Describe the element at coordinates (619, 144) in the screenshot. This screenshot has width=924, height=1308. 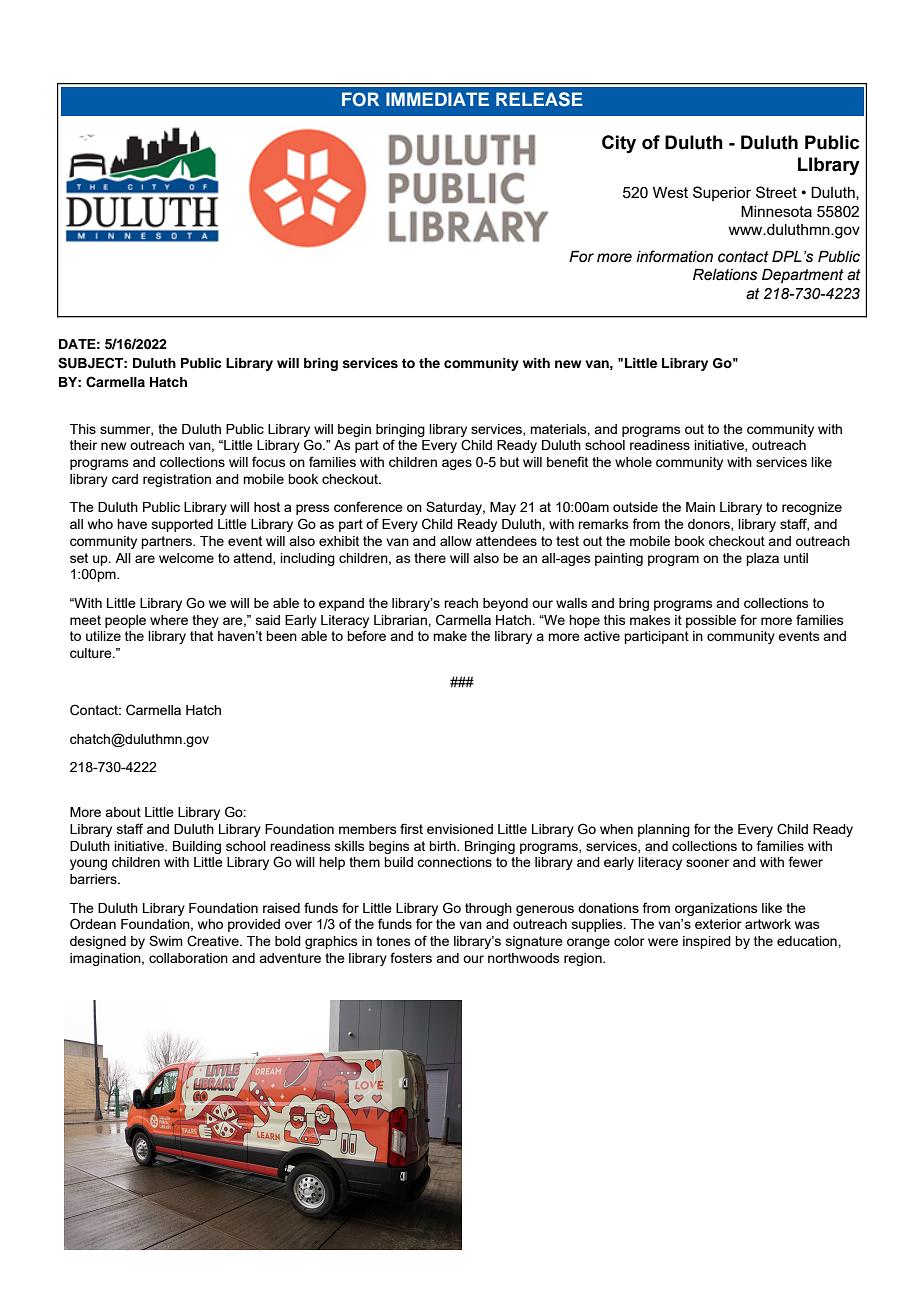
I see `City` at that location.
